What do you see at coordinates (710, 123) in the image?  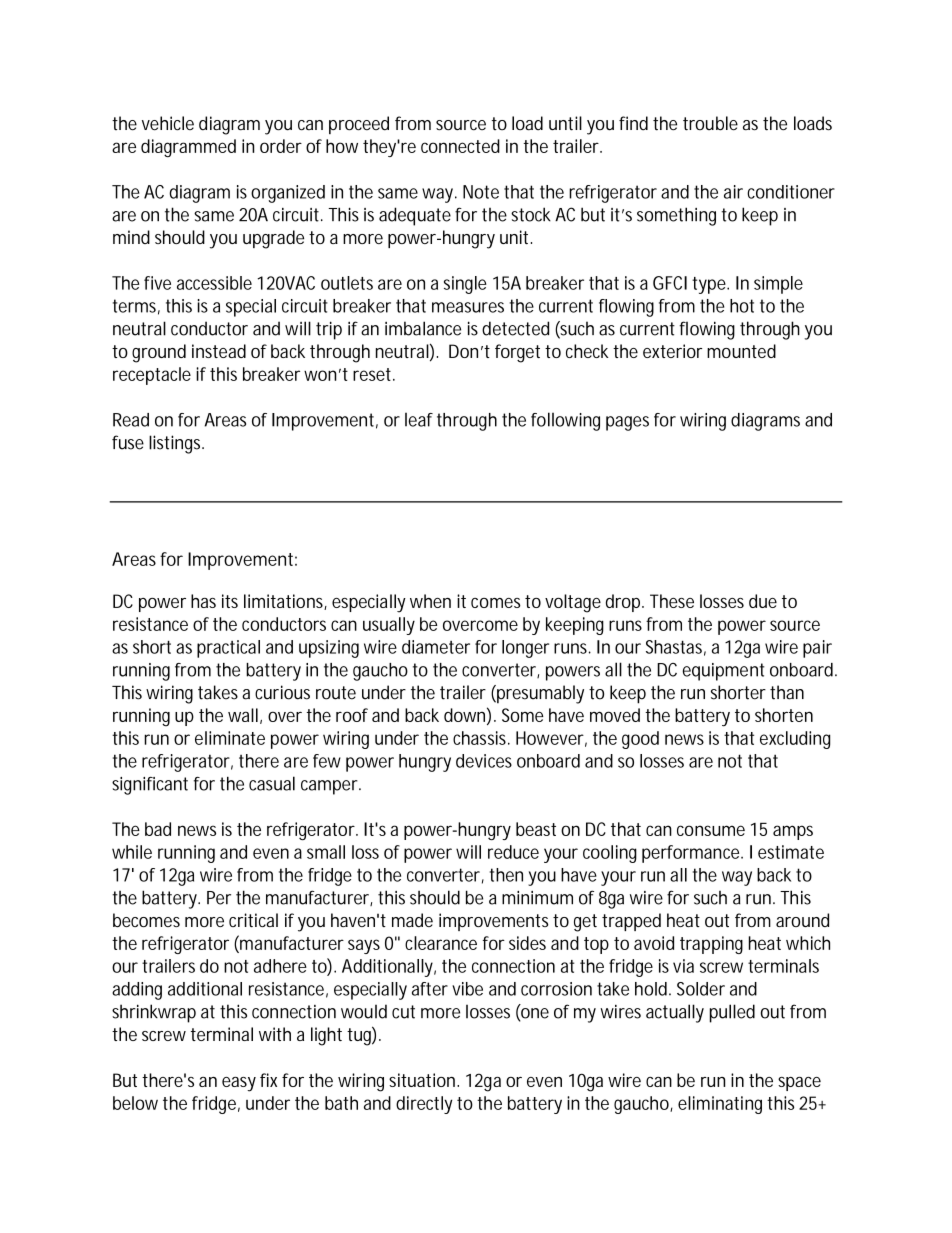 I see `trouble` at bounding box center [710, 123].
